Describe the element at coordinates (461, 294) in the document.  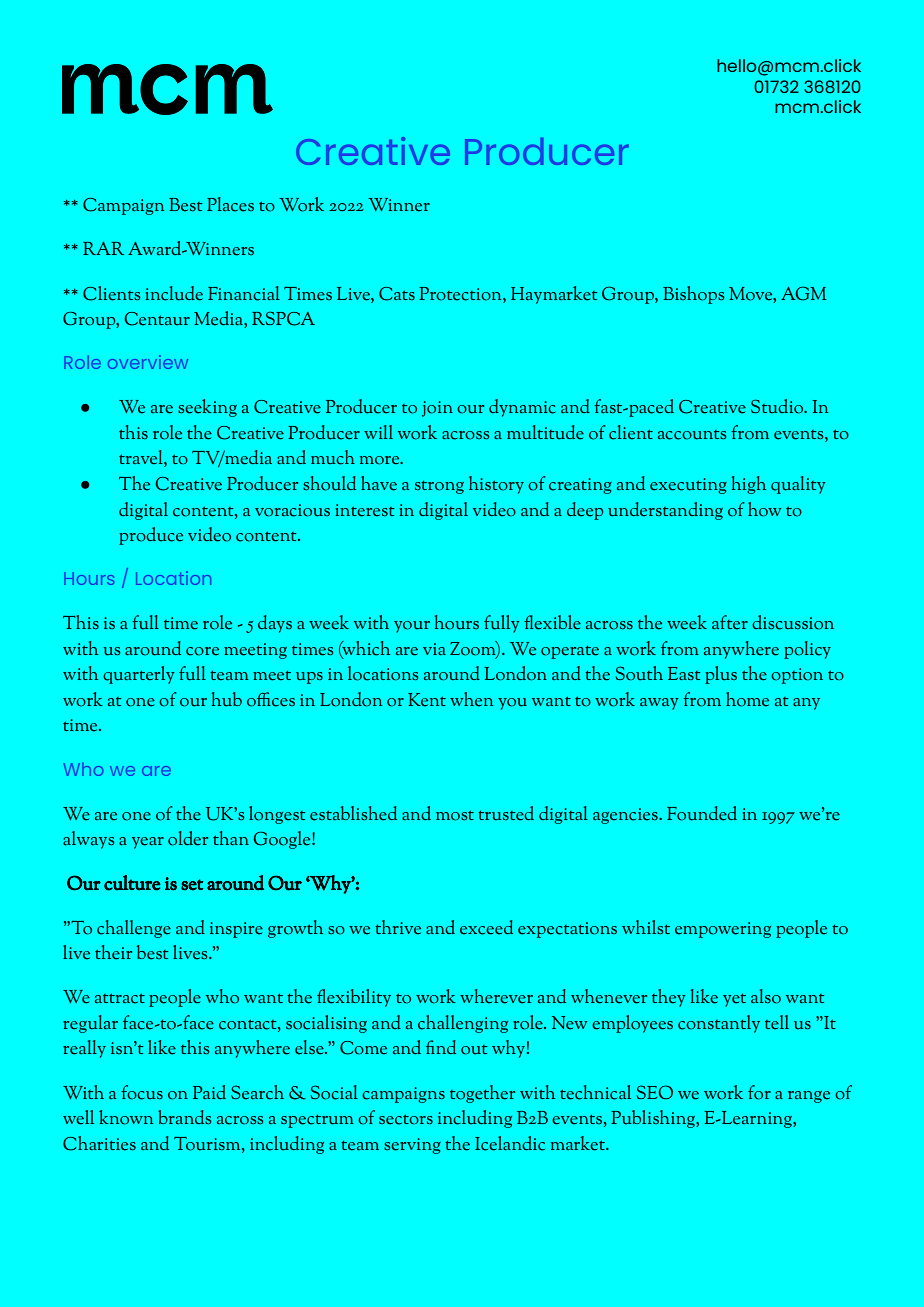
I see `Protection` at that location.
